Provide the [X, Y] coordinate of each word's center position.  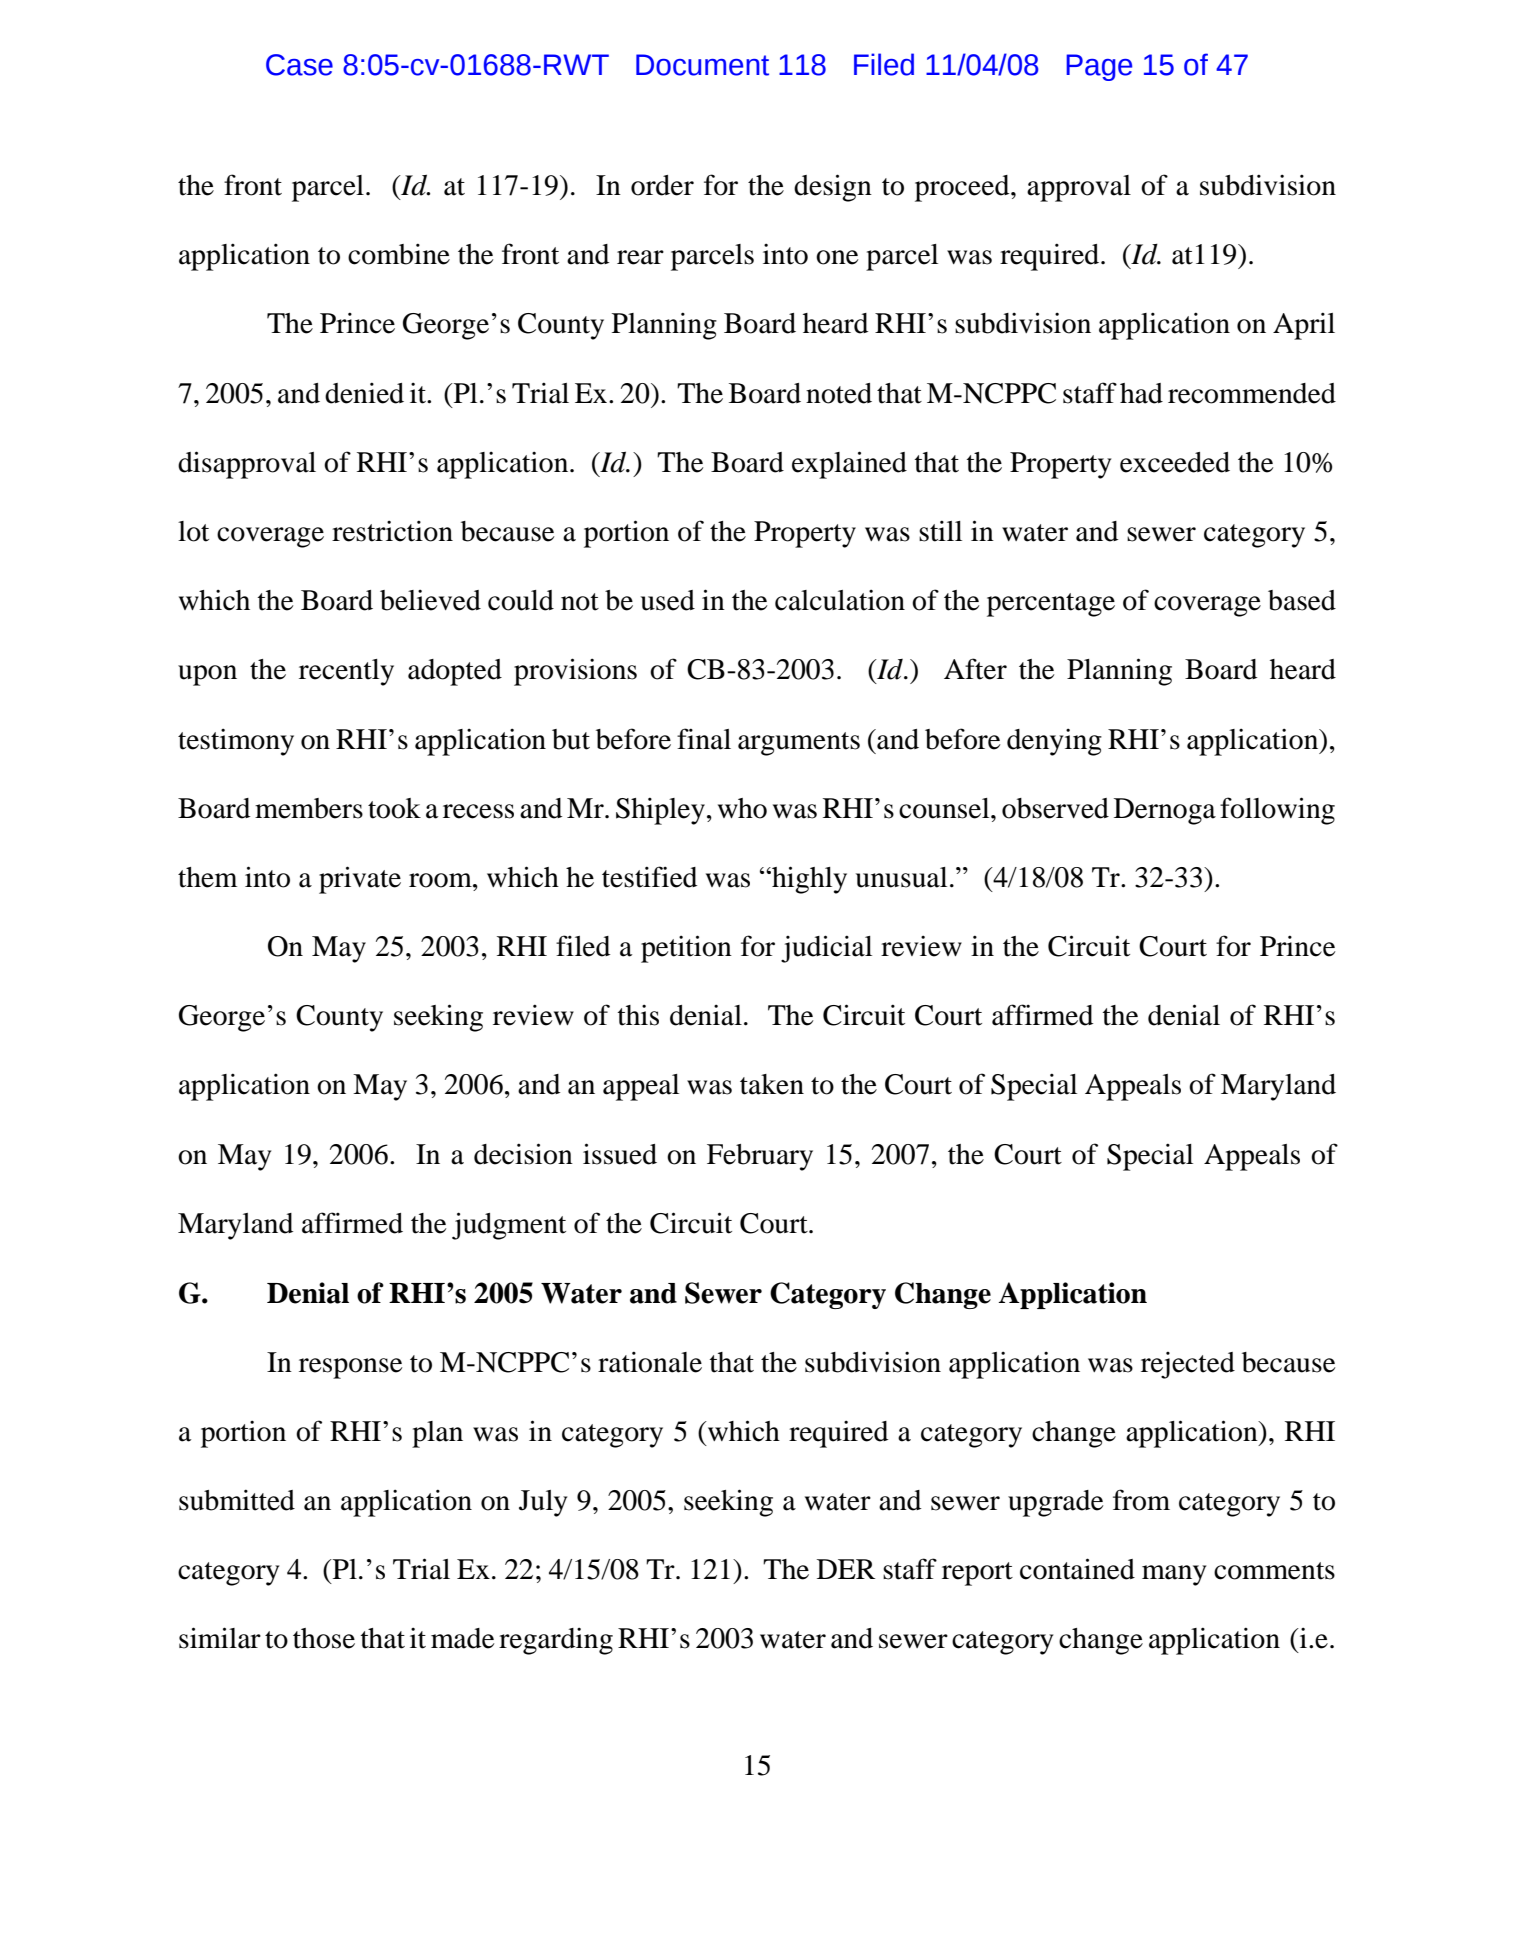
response [350, 1368]
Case [299, 65]
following [1277, 811]
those [324, 1638]
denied [364, 393]
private [360, 880]
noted [839, 393]
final [704, 739]
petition [686, 949]
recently [346, 672]
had [1141, 393]
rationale [650, 1362]
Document [702, 65]
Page [1099, 67]
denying [1054, 742]
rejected [1188, 1365]
